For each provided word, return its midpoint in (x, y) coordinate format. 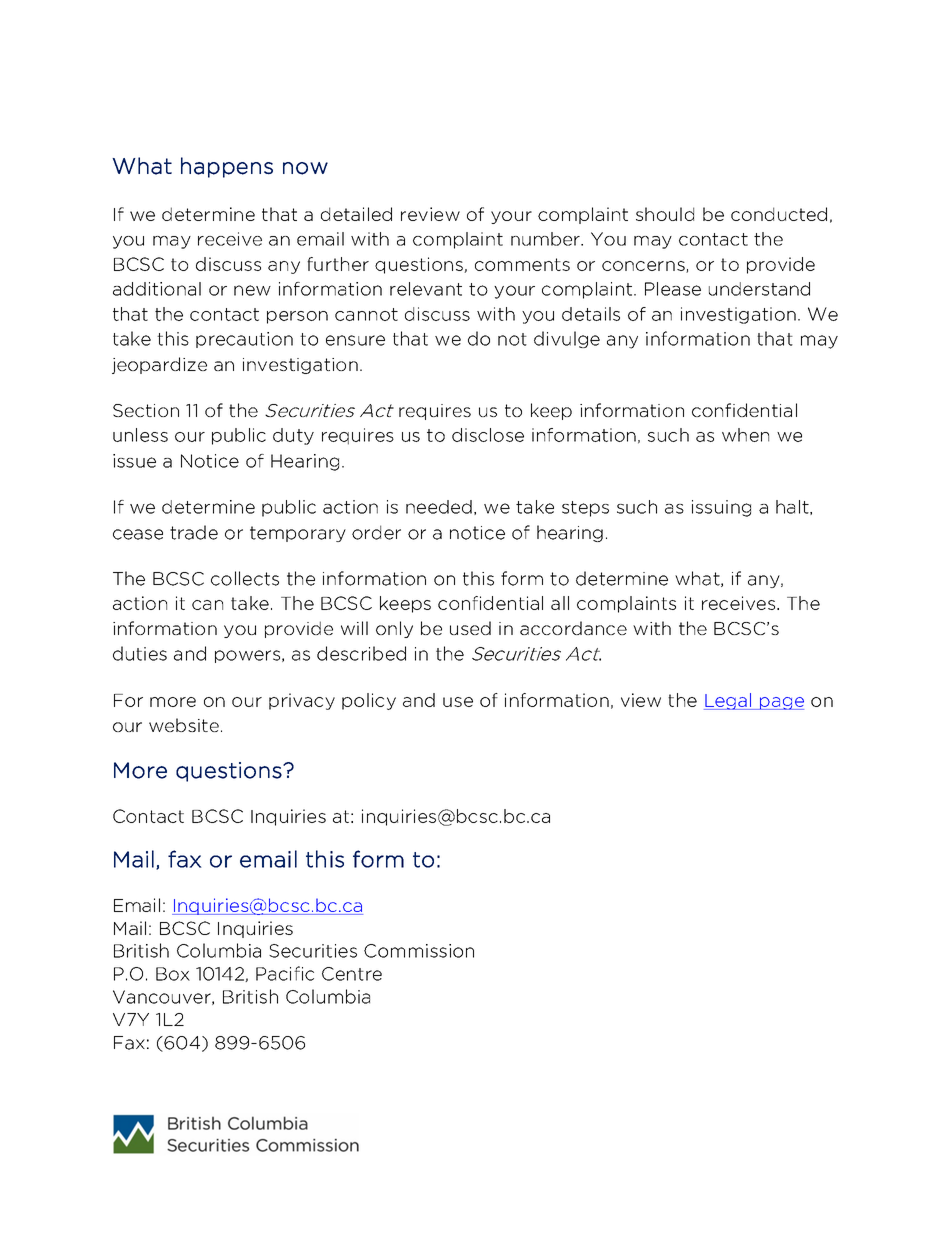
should (665, 214)
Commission (419, 951)
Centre (352, 974)
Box (173, 974)
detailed (356, 214)
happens (227, 167)
